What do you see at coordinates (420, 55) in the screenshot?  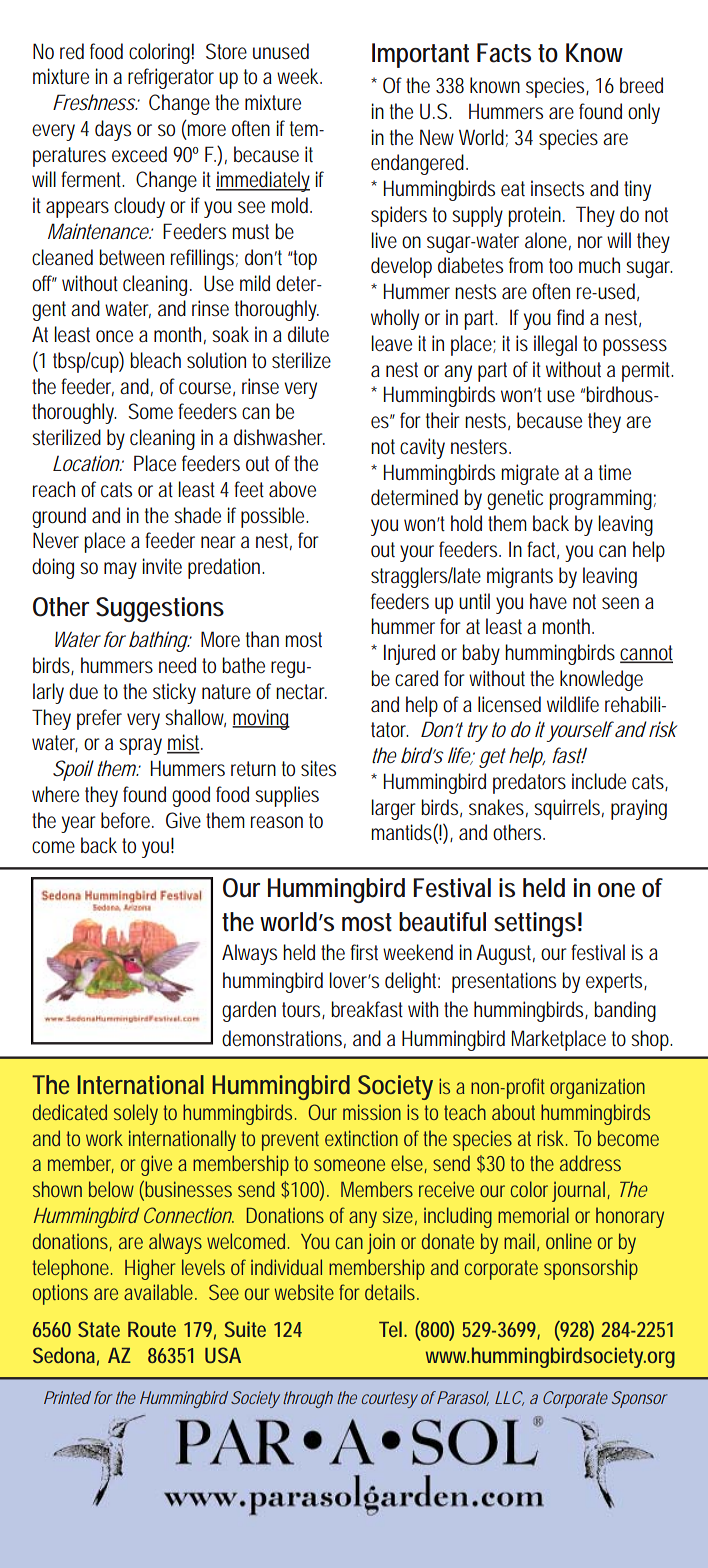 I see `Important` at bounding box center [420, 55].
